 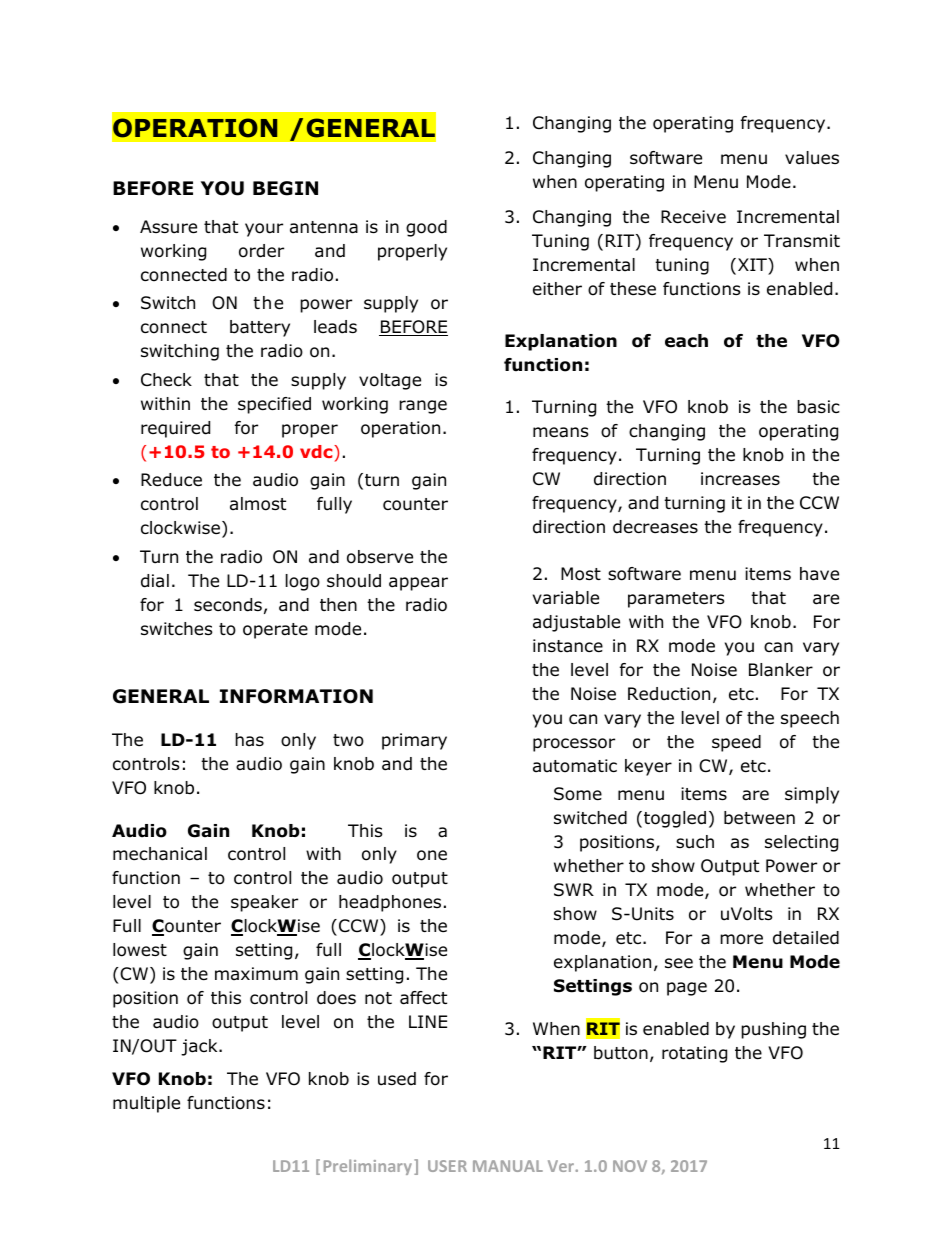 What do you see at coordinates (630, 1166) in the screenshot?
I see `NOV` at bounding box center [630, 1166].
